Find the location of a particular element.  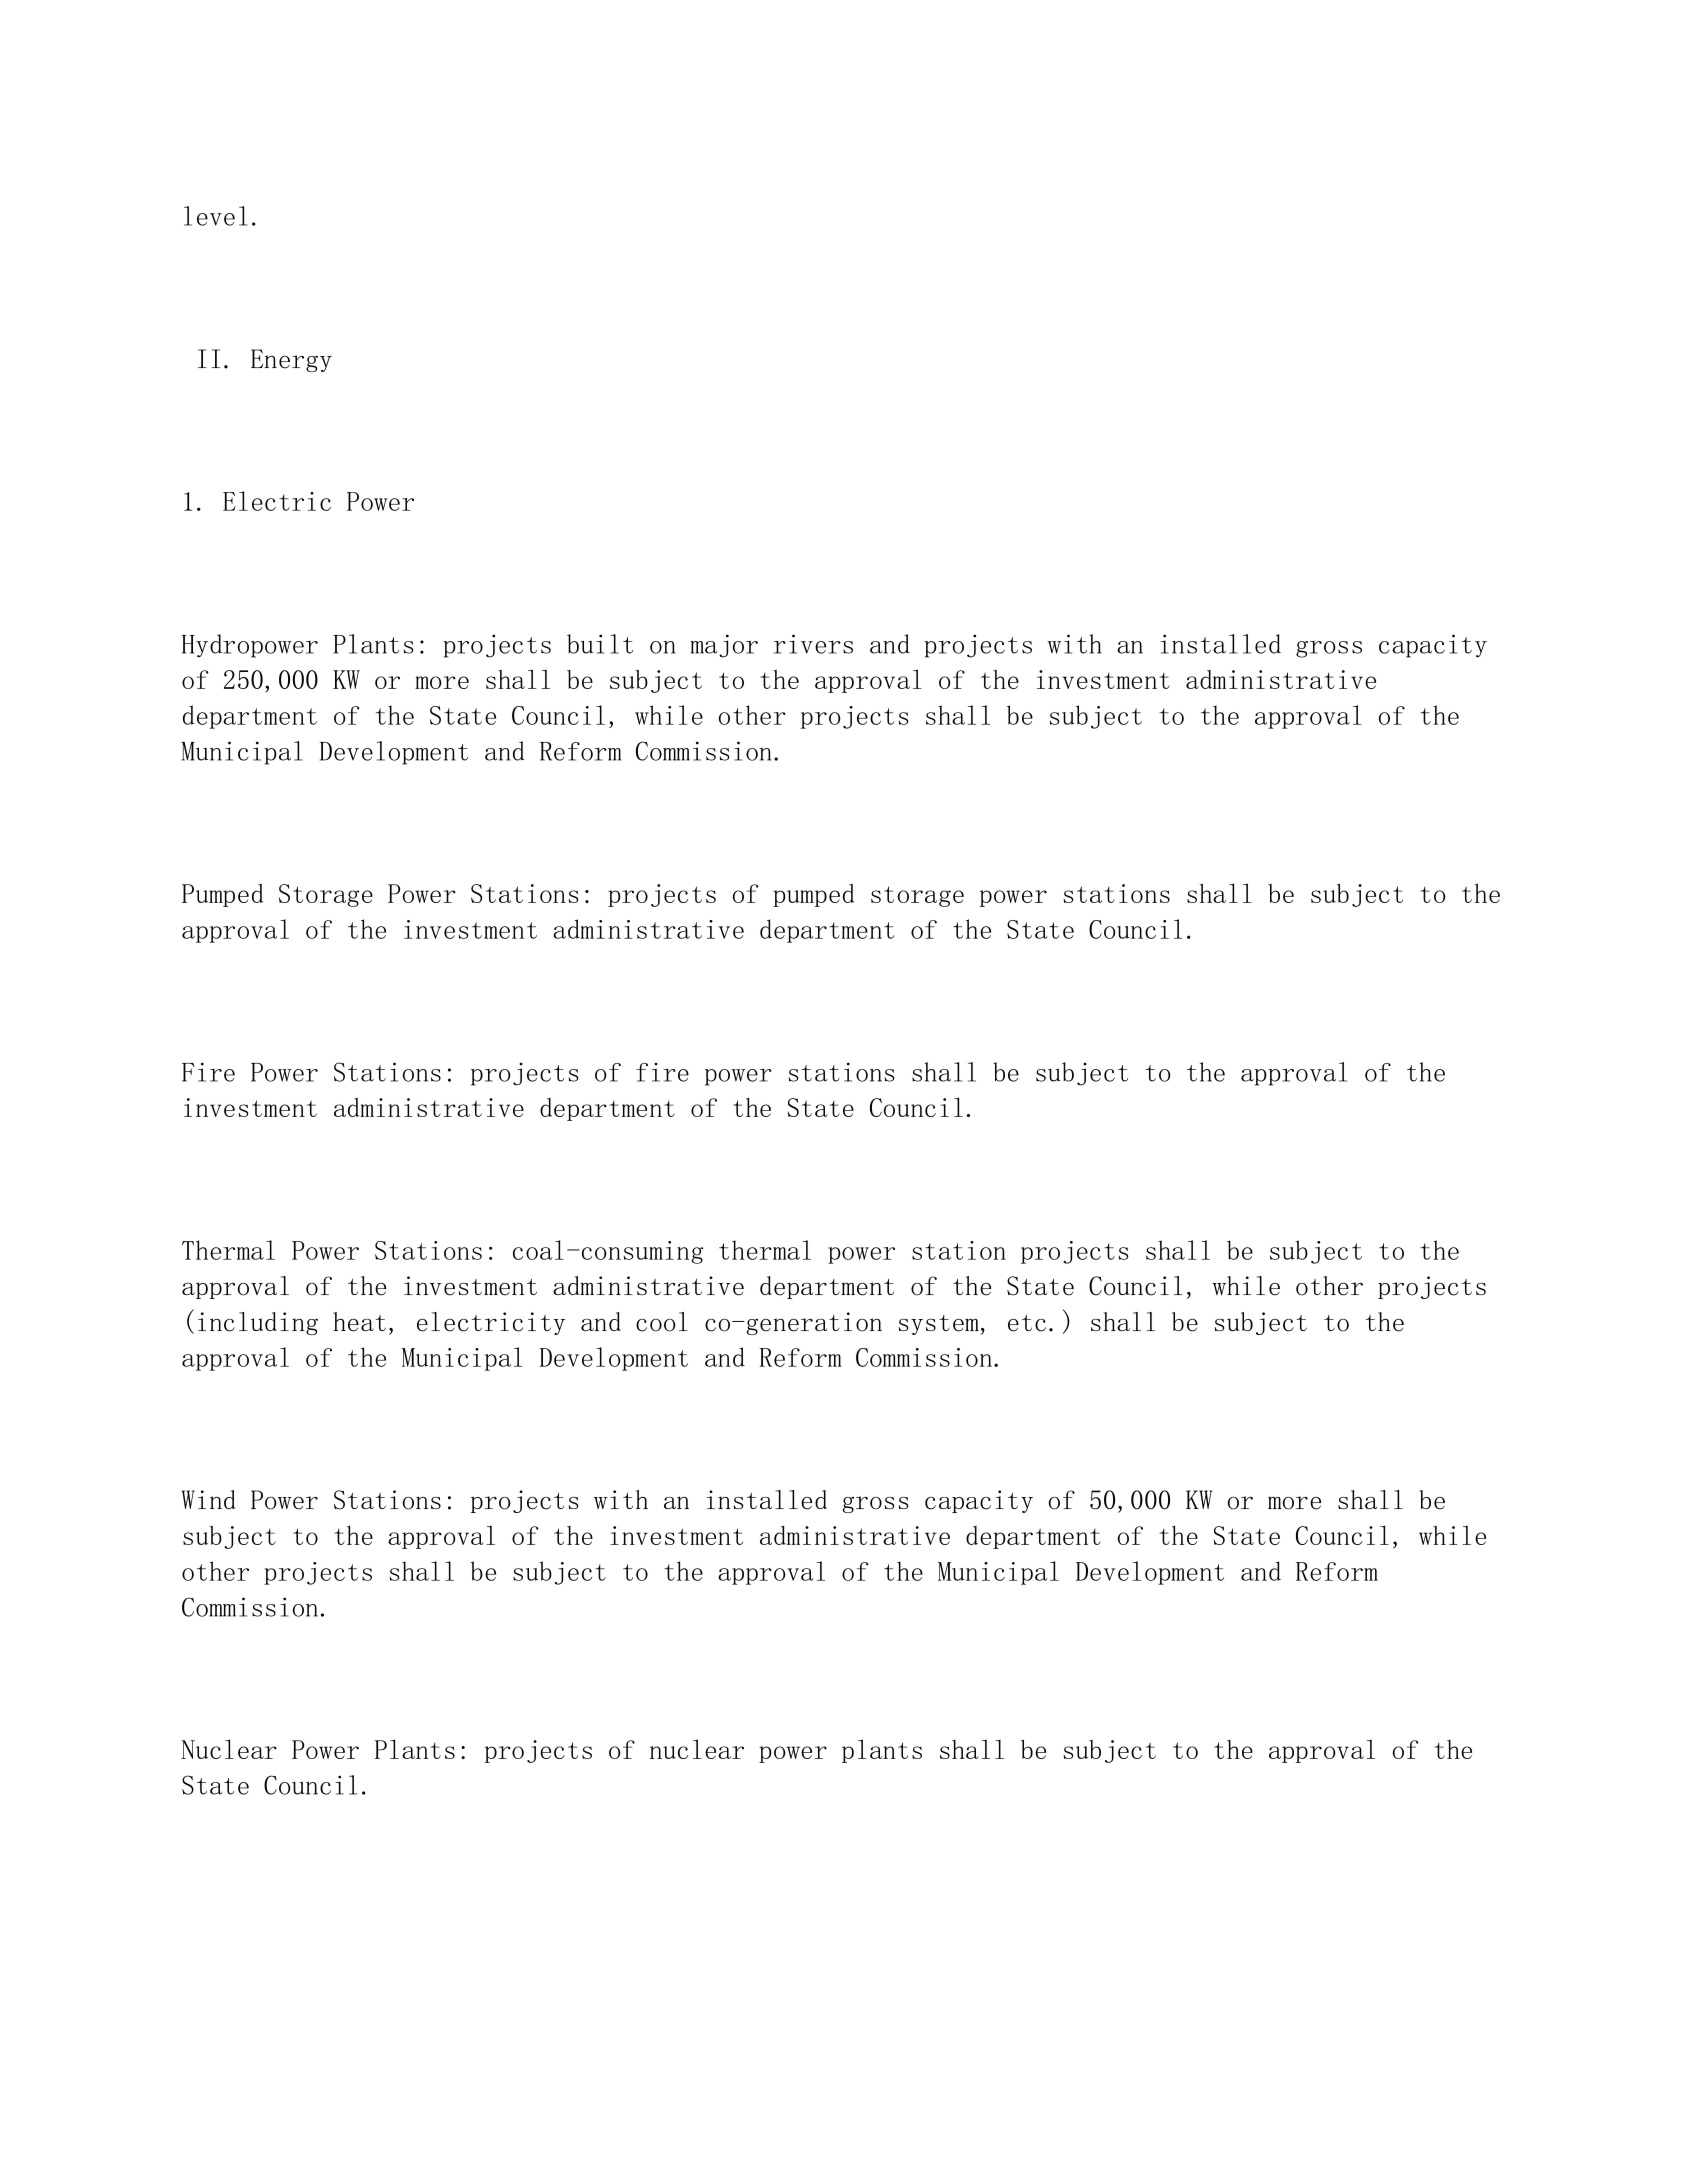

major is located at coordinates (724, 646).
